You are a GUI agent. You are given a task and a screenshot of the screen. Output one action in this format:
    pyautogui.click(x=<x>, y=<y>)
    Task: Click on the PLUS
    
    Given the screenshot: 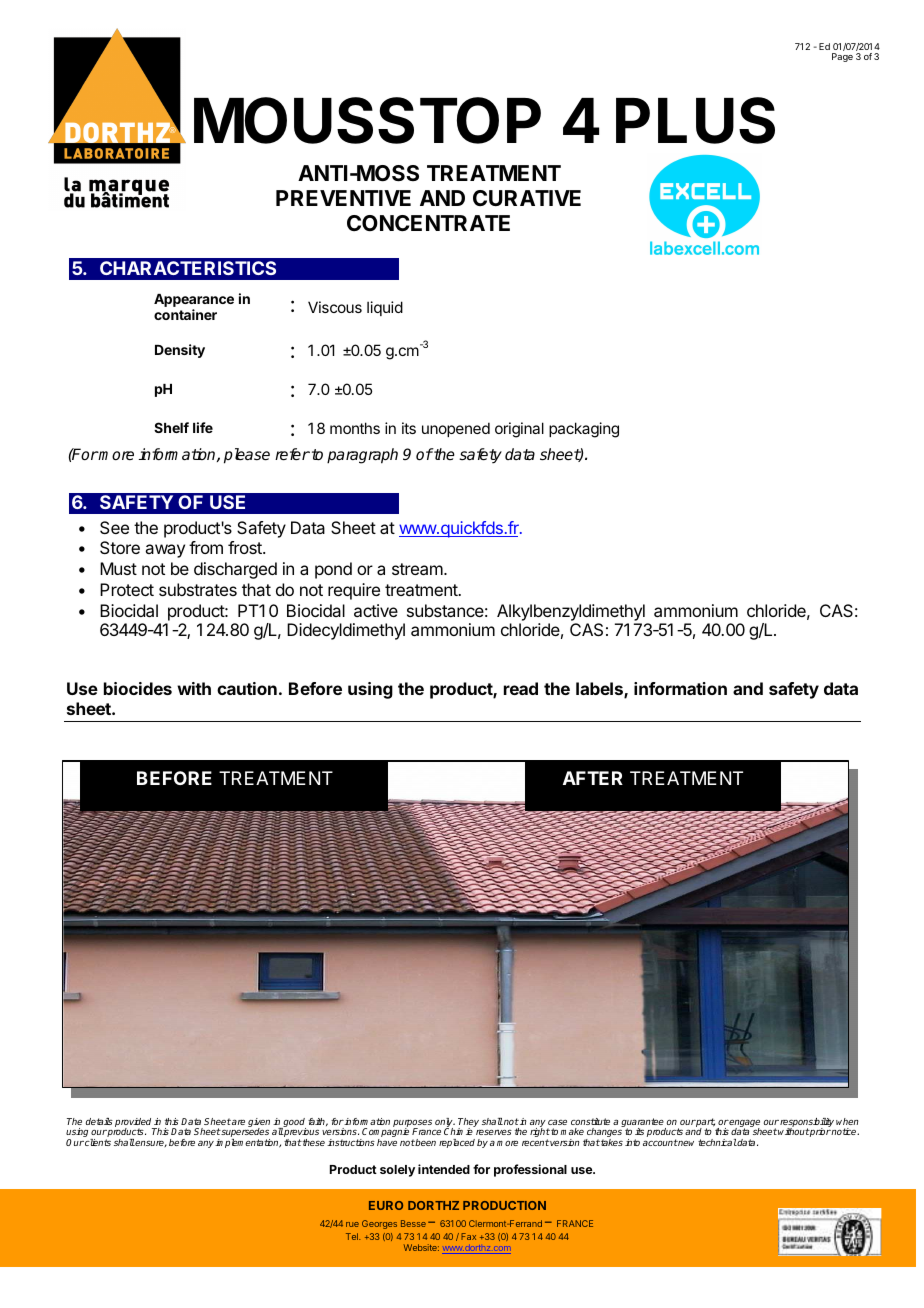 What is the action you would take?
    pyautogui.click(x=695, y=120)
